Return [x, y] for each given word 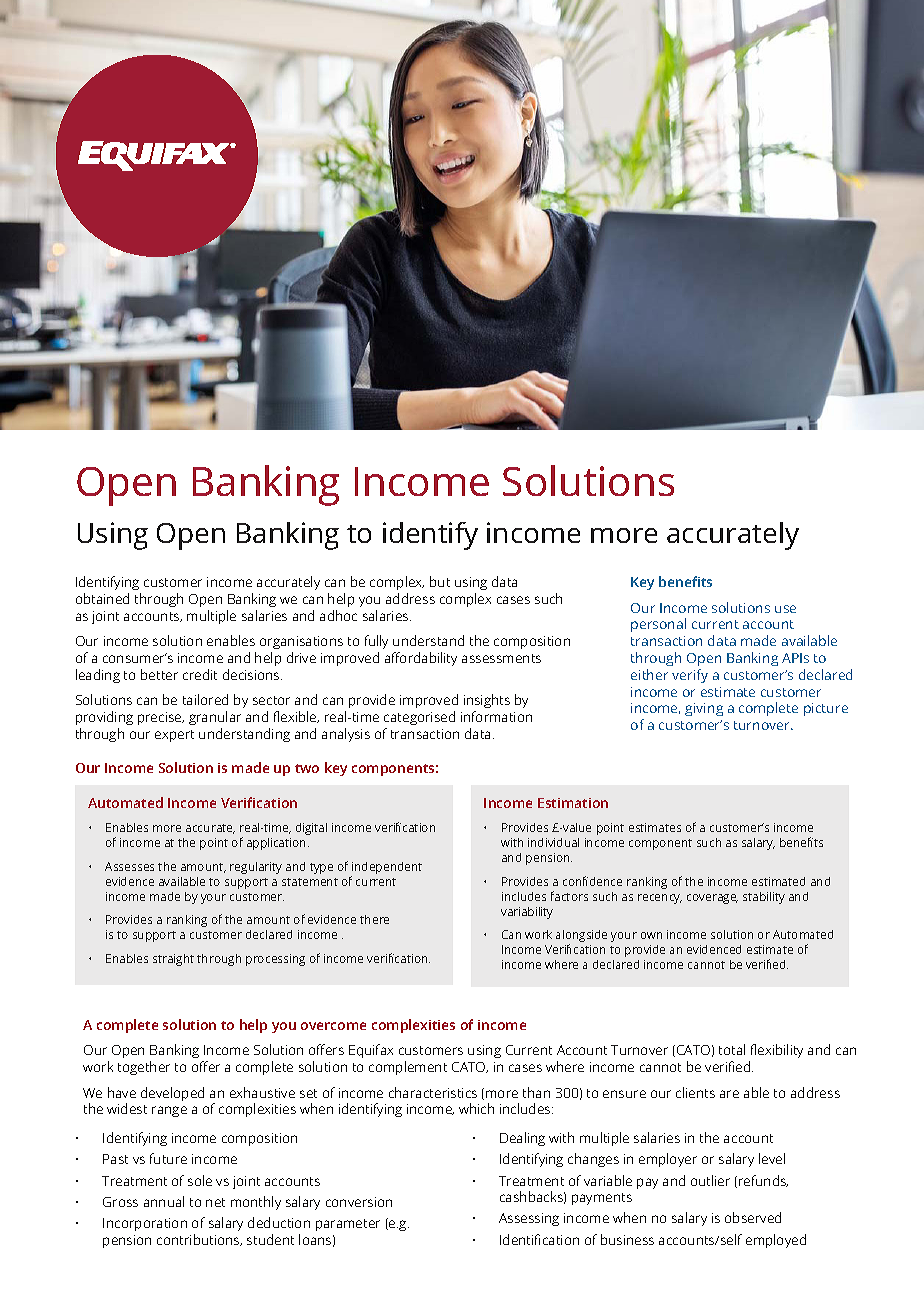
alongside [581, 937]
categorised [419, 720]
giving [704, 709]
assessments [501, 658]
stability [764, 898]
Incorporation [145, 1224]
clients [695, 1092]
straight [173, 960]
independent [386, 869]
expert [174, 736]
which [476, 1108]
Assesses [129, 866]
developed [172, 1094]
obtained [102, 598]
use [785, 609]
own [651, 935]
